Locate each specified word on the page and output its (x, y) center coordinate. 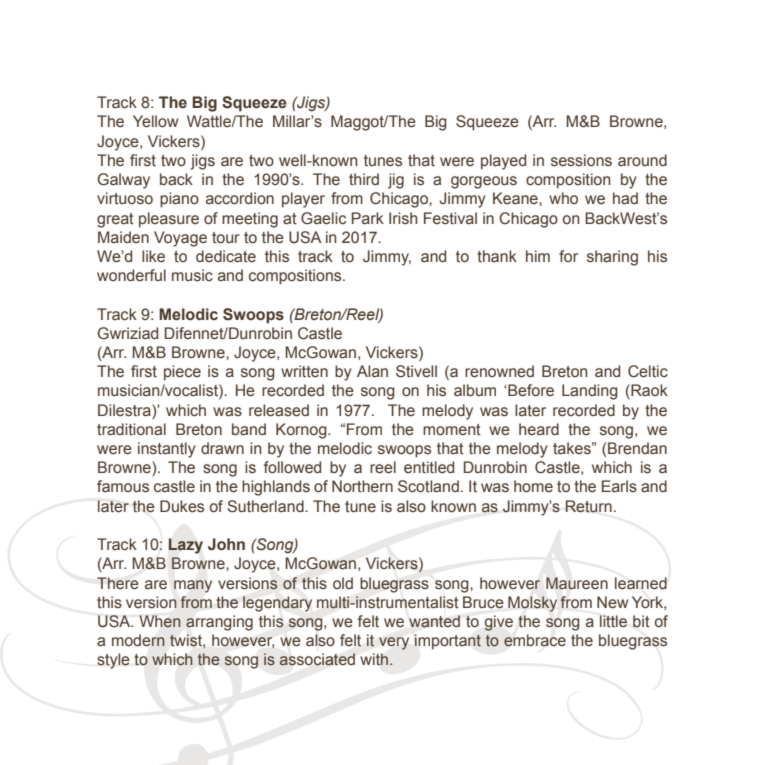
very (394, 643)
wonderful (131, 275)
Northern (362, 486)
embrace (535, 640)
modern (138, 640)
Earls (619, 486)
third (364, 179)
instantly (167, 450)
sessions (581, 160)
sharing (612, 258)
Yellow (155, 121)
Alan (372, 371)
